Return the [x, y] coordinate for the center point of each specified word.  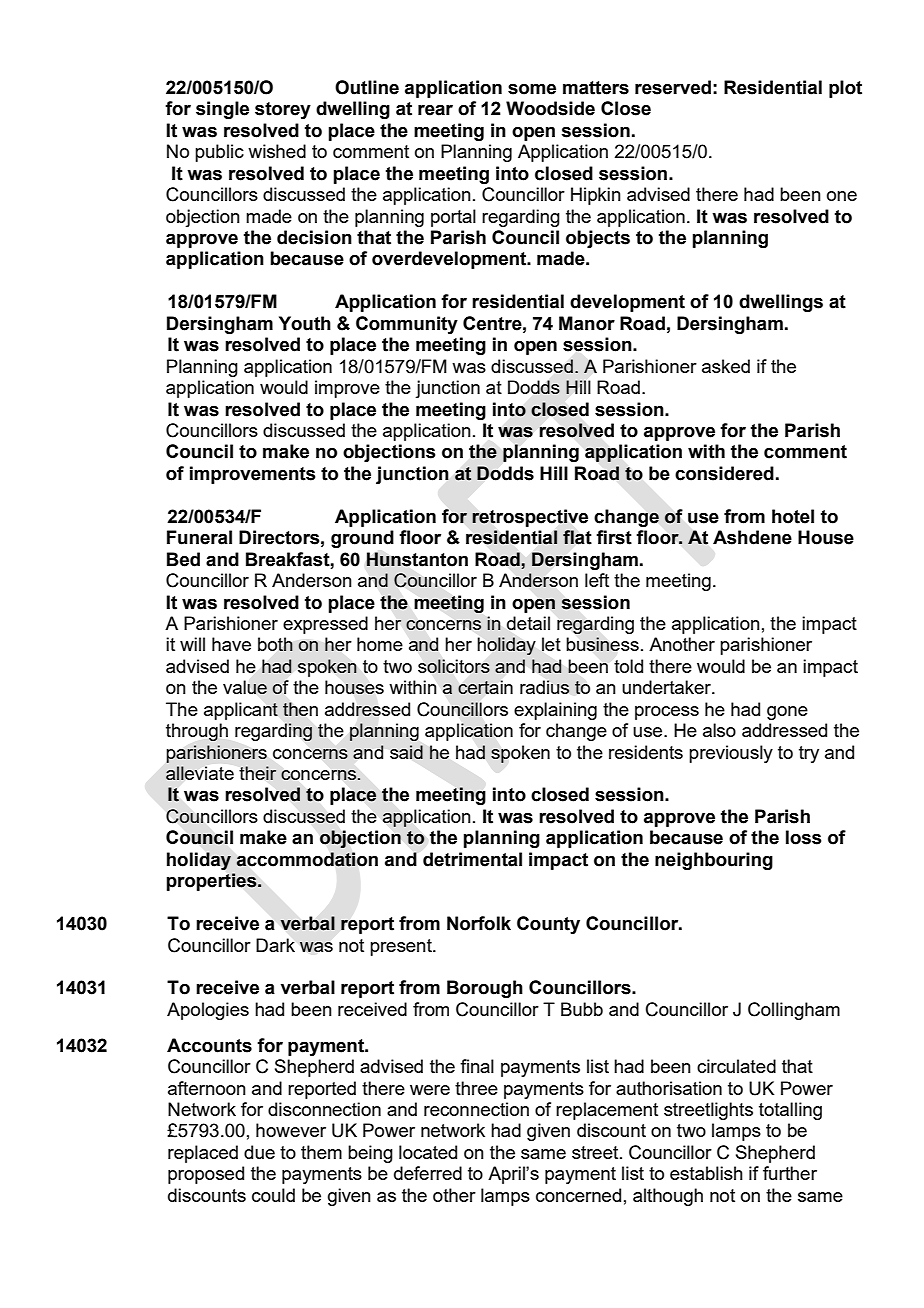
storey [283, 110]
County [548, 925]
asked [726, 366]
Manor [587, 323]
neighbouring [714, 861]
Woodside [550, 108]
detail [528, 623]
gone [787, 713]
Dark [275, 945]
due [259, 1152]
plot [845, 89]
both [275, 644]
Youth [305, 323]
